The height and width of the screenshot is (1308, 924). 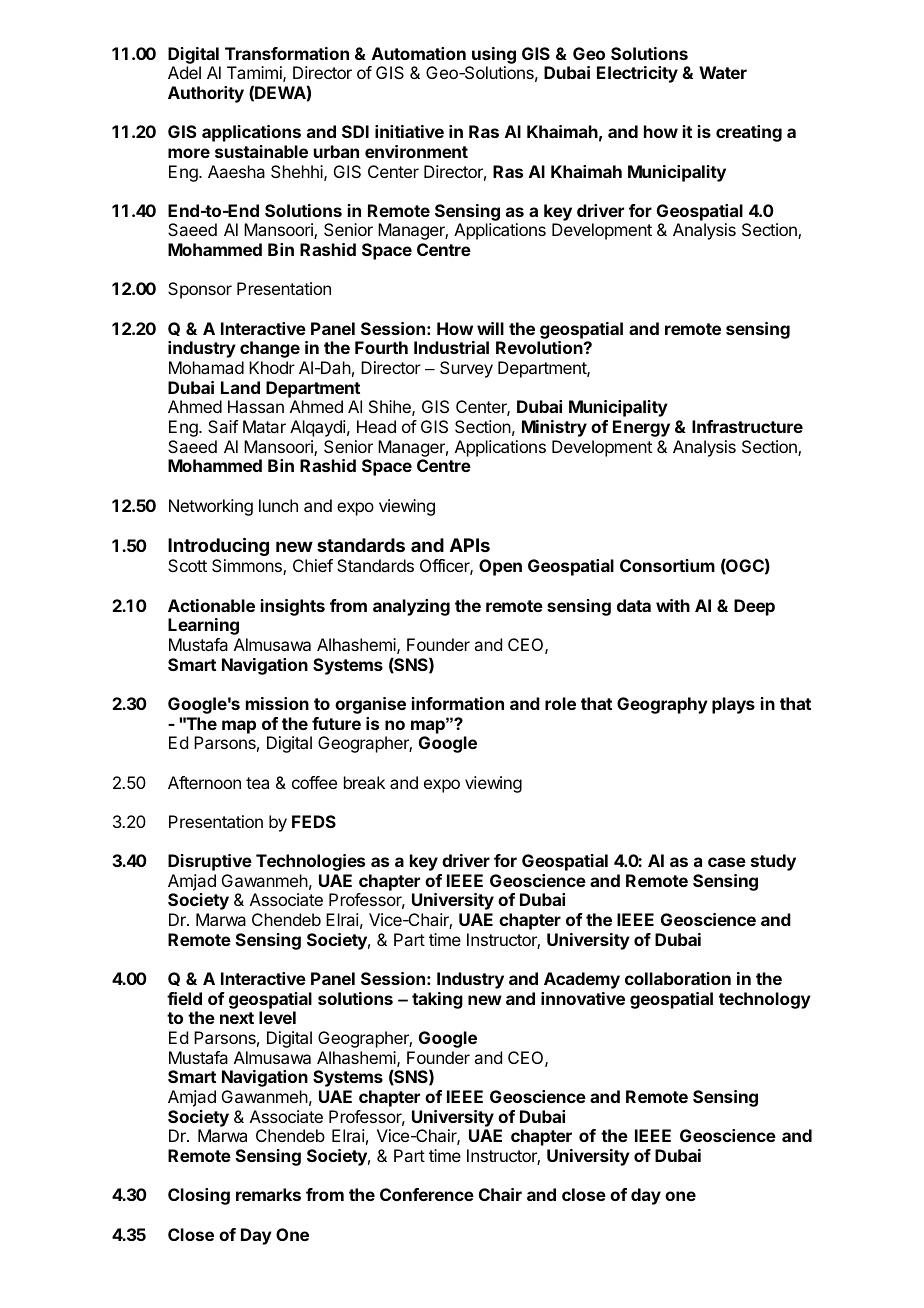 What do you see at coordinates (458, 703) in the screenshot?
I see `information` at bounding box center [458, 703].
